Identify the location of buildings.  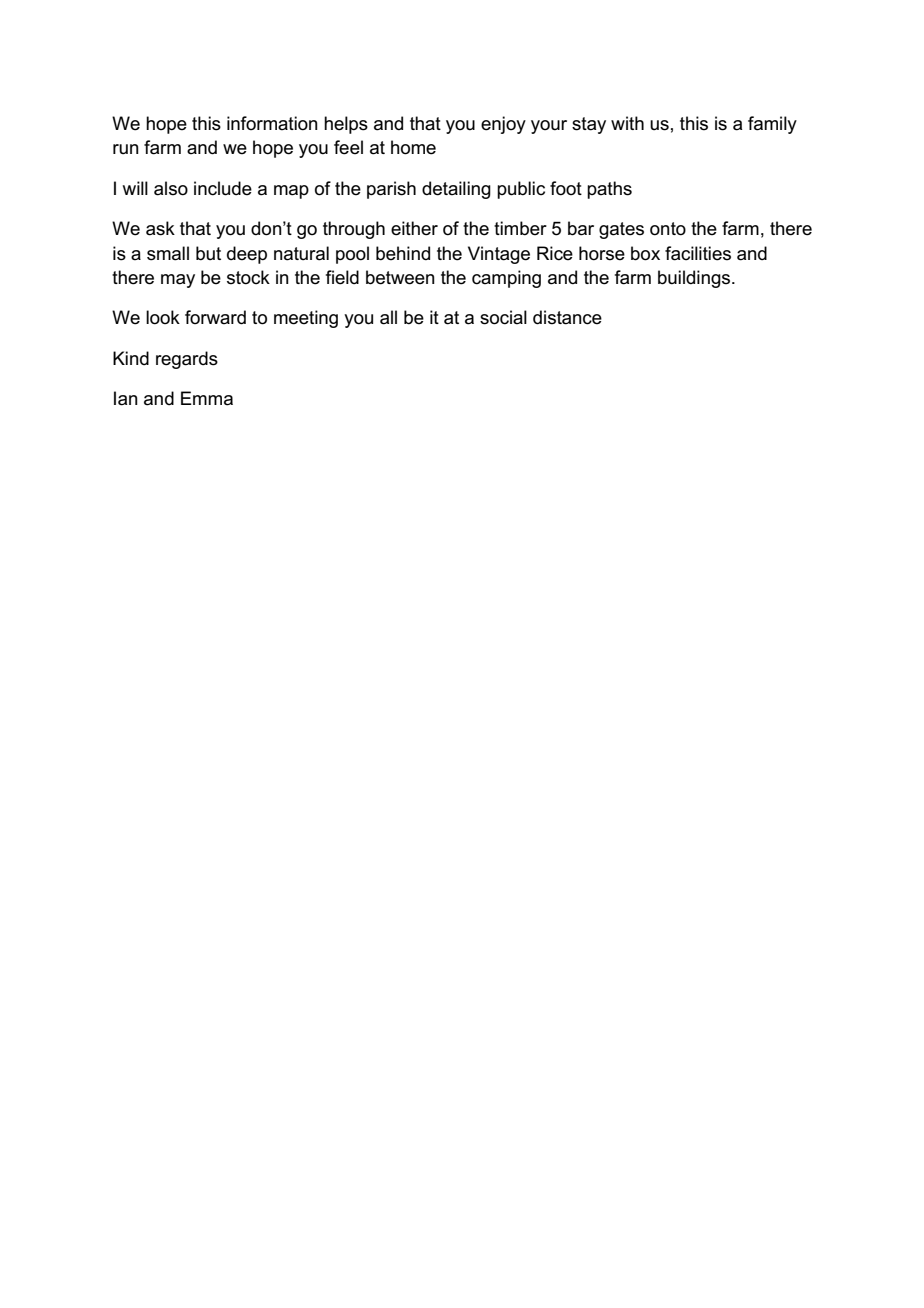
(694, 279).
